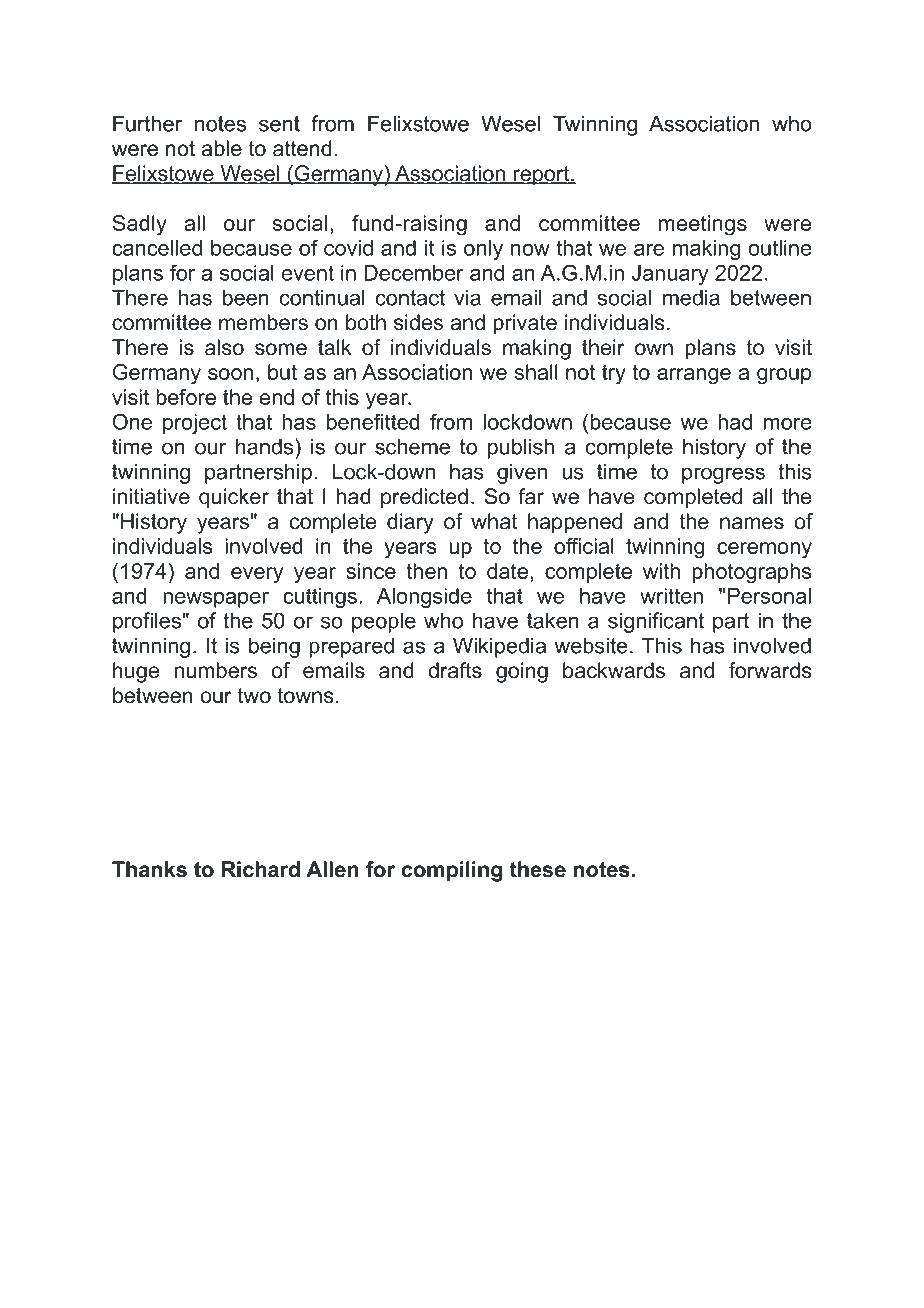  What do you see at coordinates (536, 372) in the document?
I see `shall` at bounding box center [536, 372].
